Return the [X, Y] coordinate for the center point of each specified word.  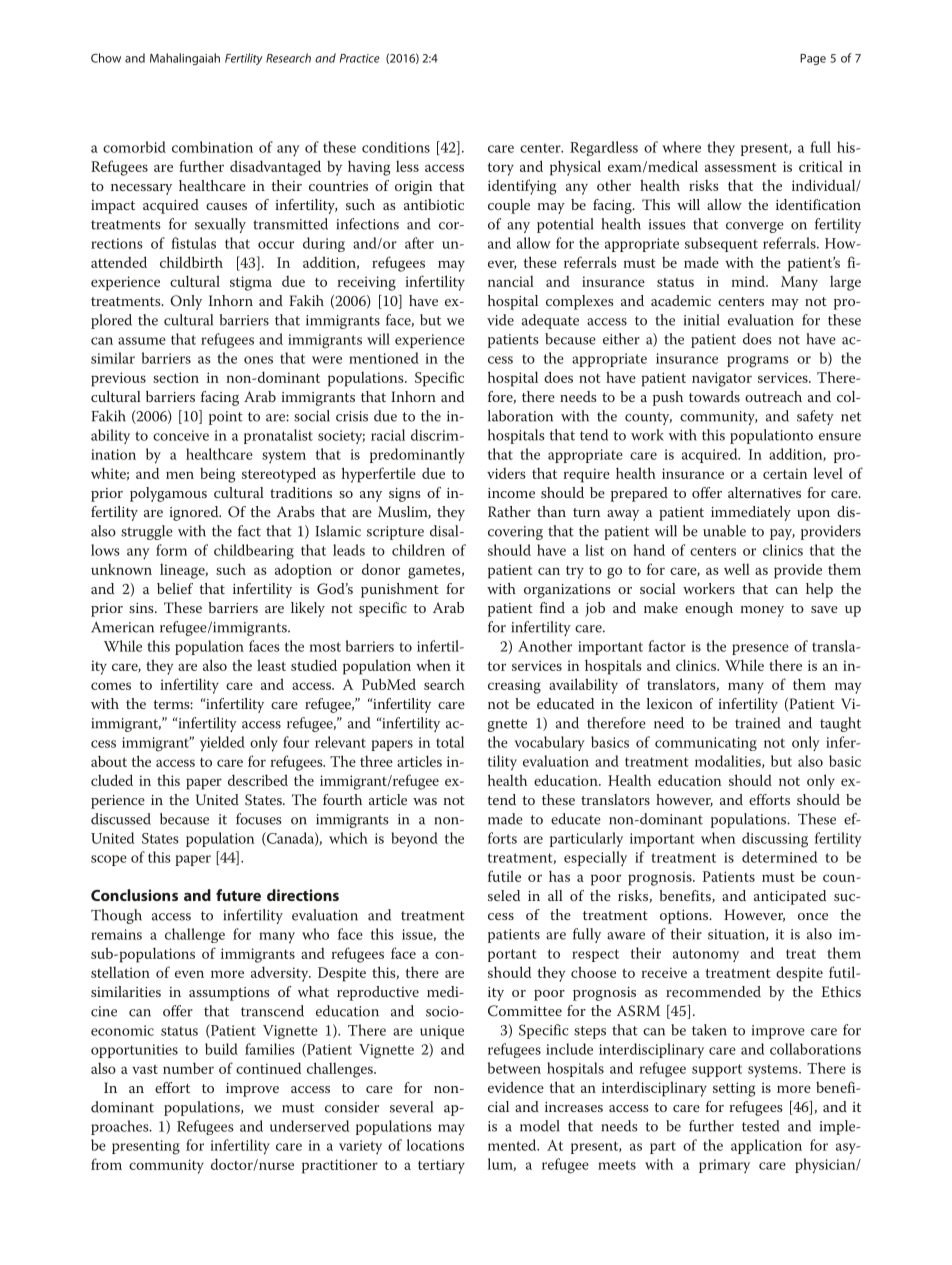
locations [435, 1145]
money [762, 611]
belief [175, 588]
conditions [396, 147]
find [552, 607]
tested [761, 1126]
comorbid [134, 147]
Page [813, 59]
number [188, 1068]
